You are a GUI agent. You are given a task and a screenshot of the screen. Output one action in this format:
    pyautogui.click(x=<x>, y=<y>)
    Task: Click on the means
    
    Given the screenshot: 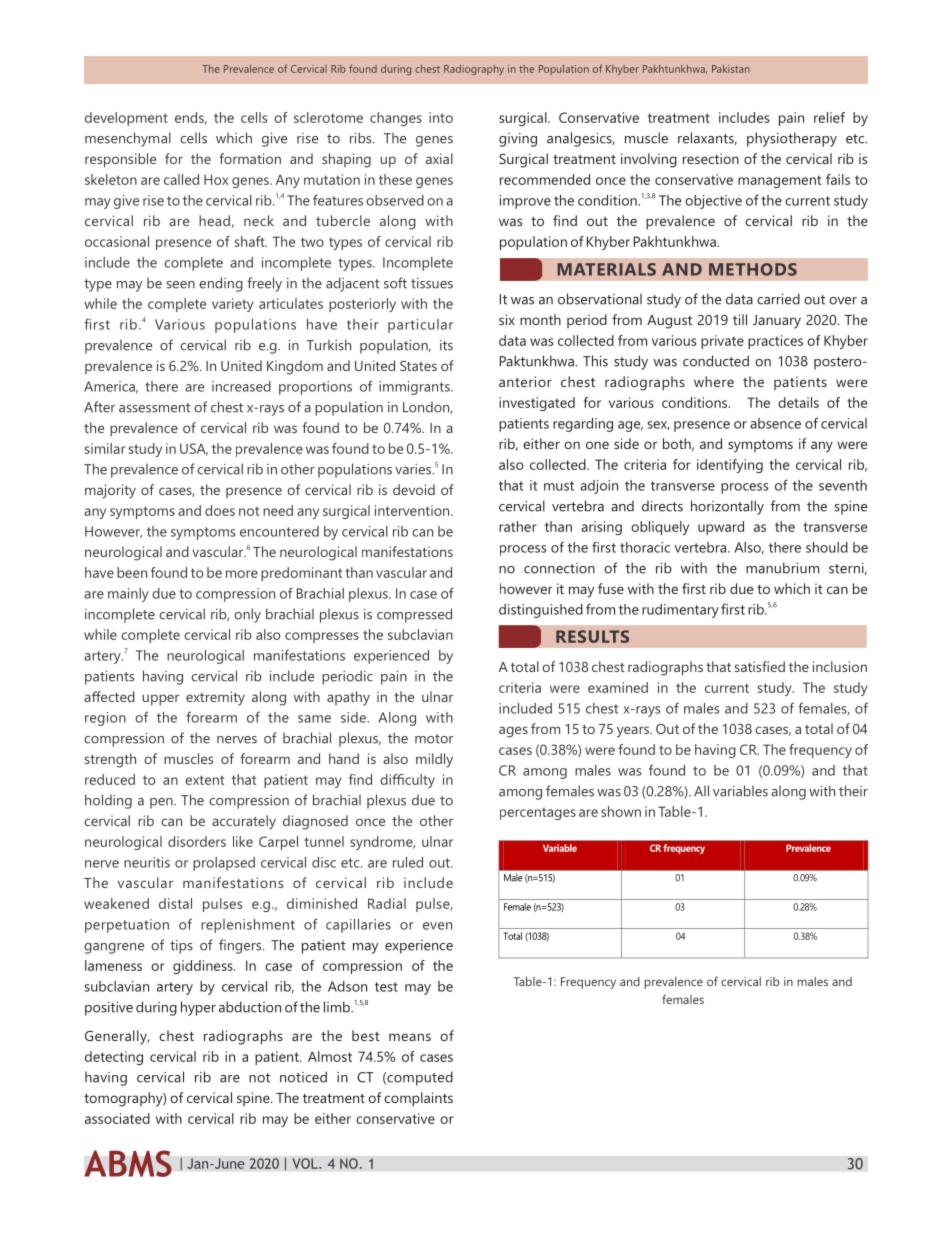 What is the action you would take?
    pyautogui.click(x=410, y=1037)
